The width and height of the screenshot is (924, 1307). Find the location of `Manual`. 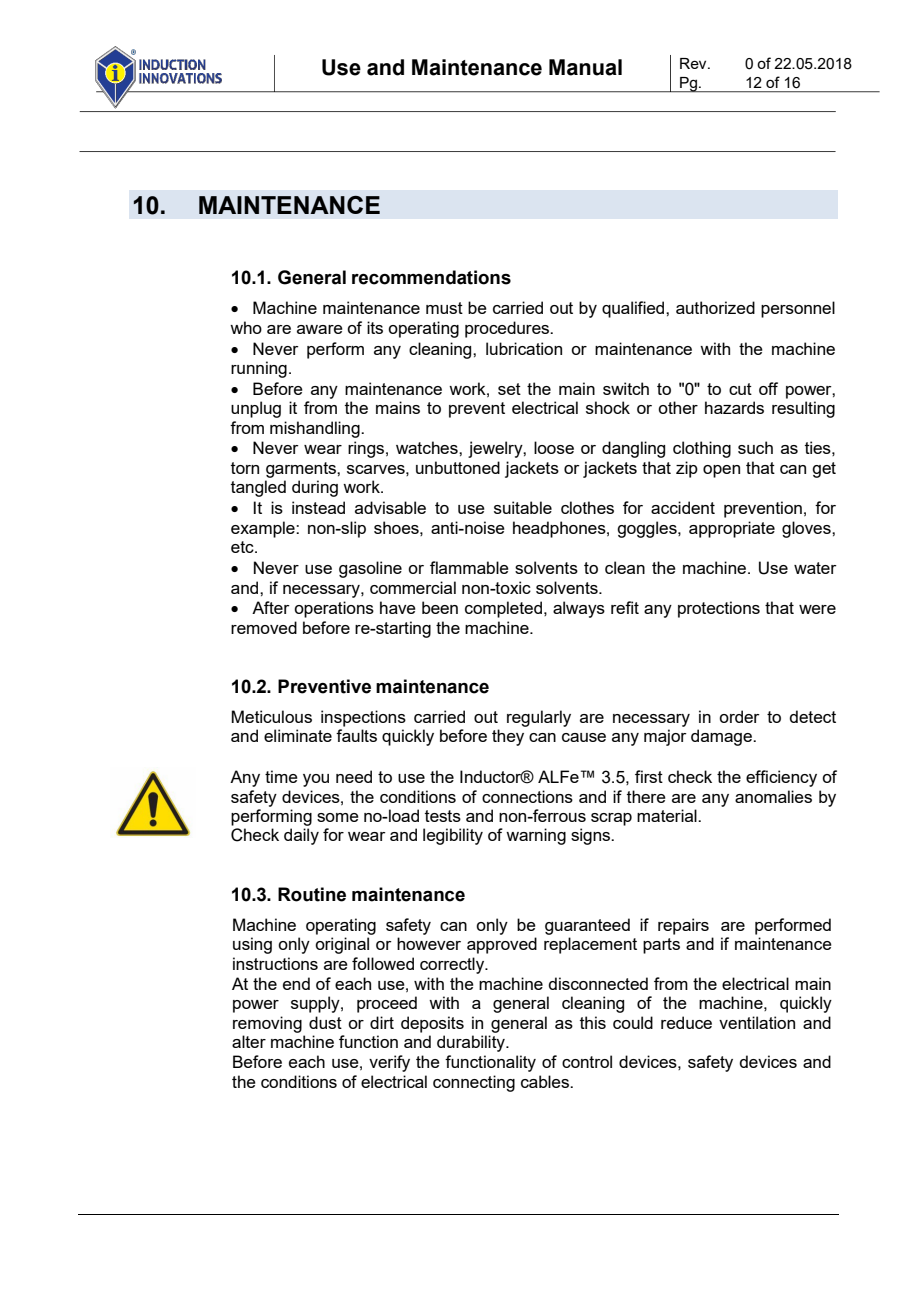

Manual is located at coordinates (585, 67).
